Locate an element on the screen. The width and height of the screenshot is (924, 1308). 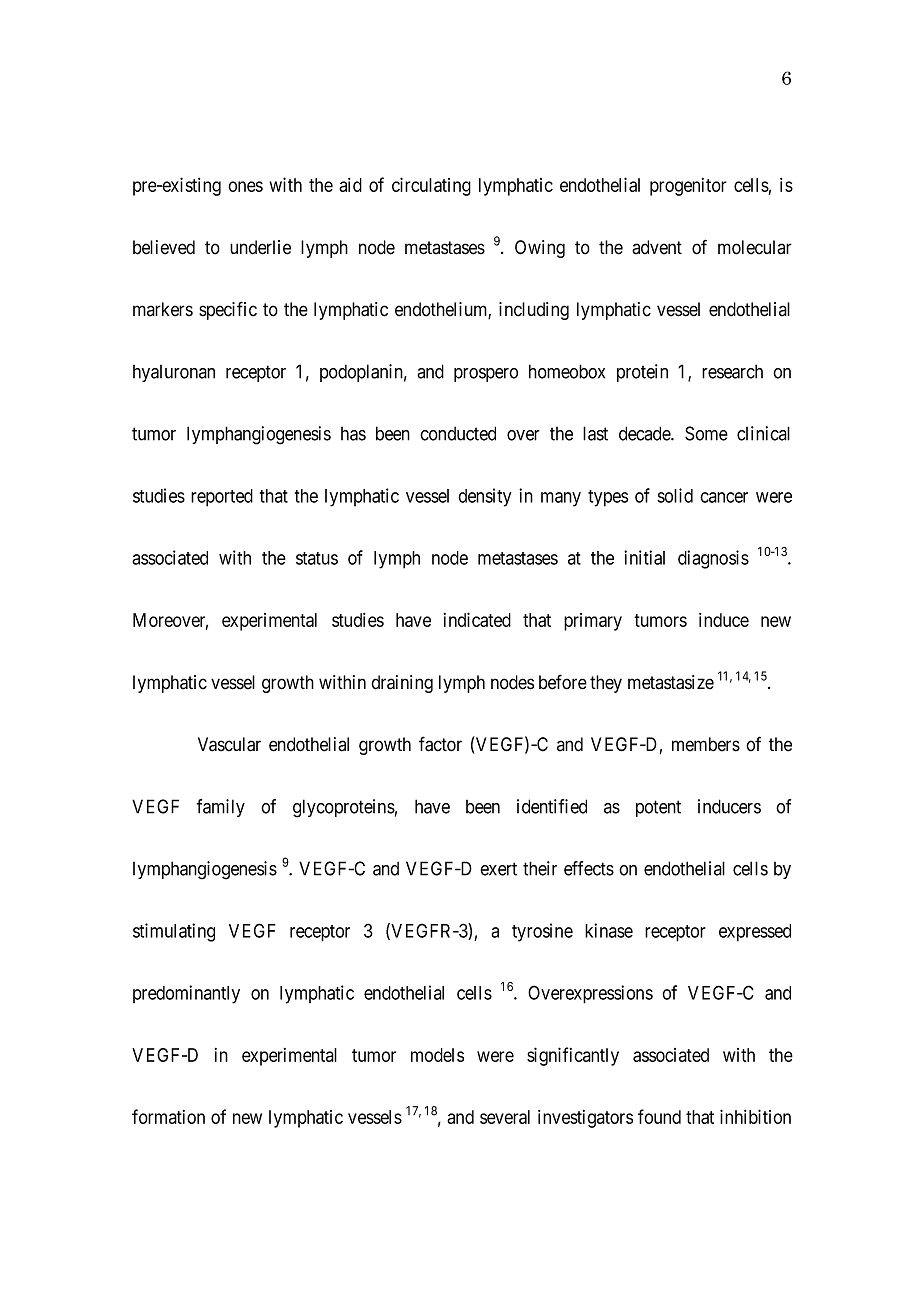
conducted is located at coordinates (458, 433).
